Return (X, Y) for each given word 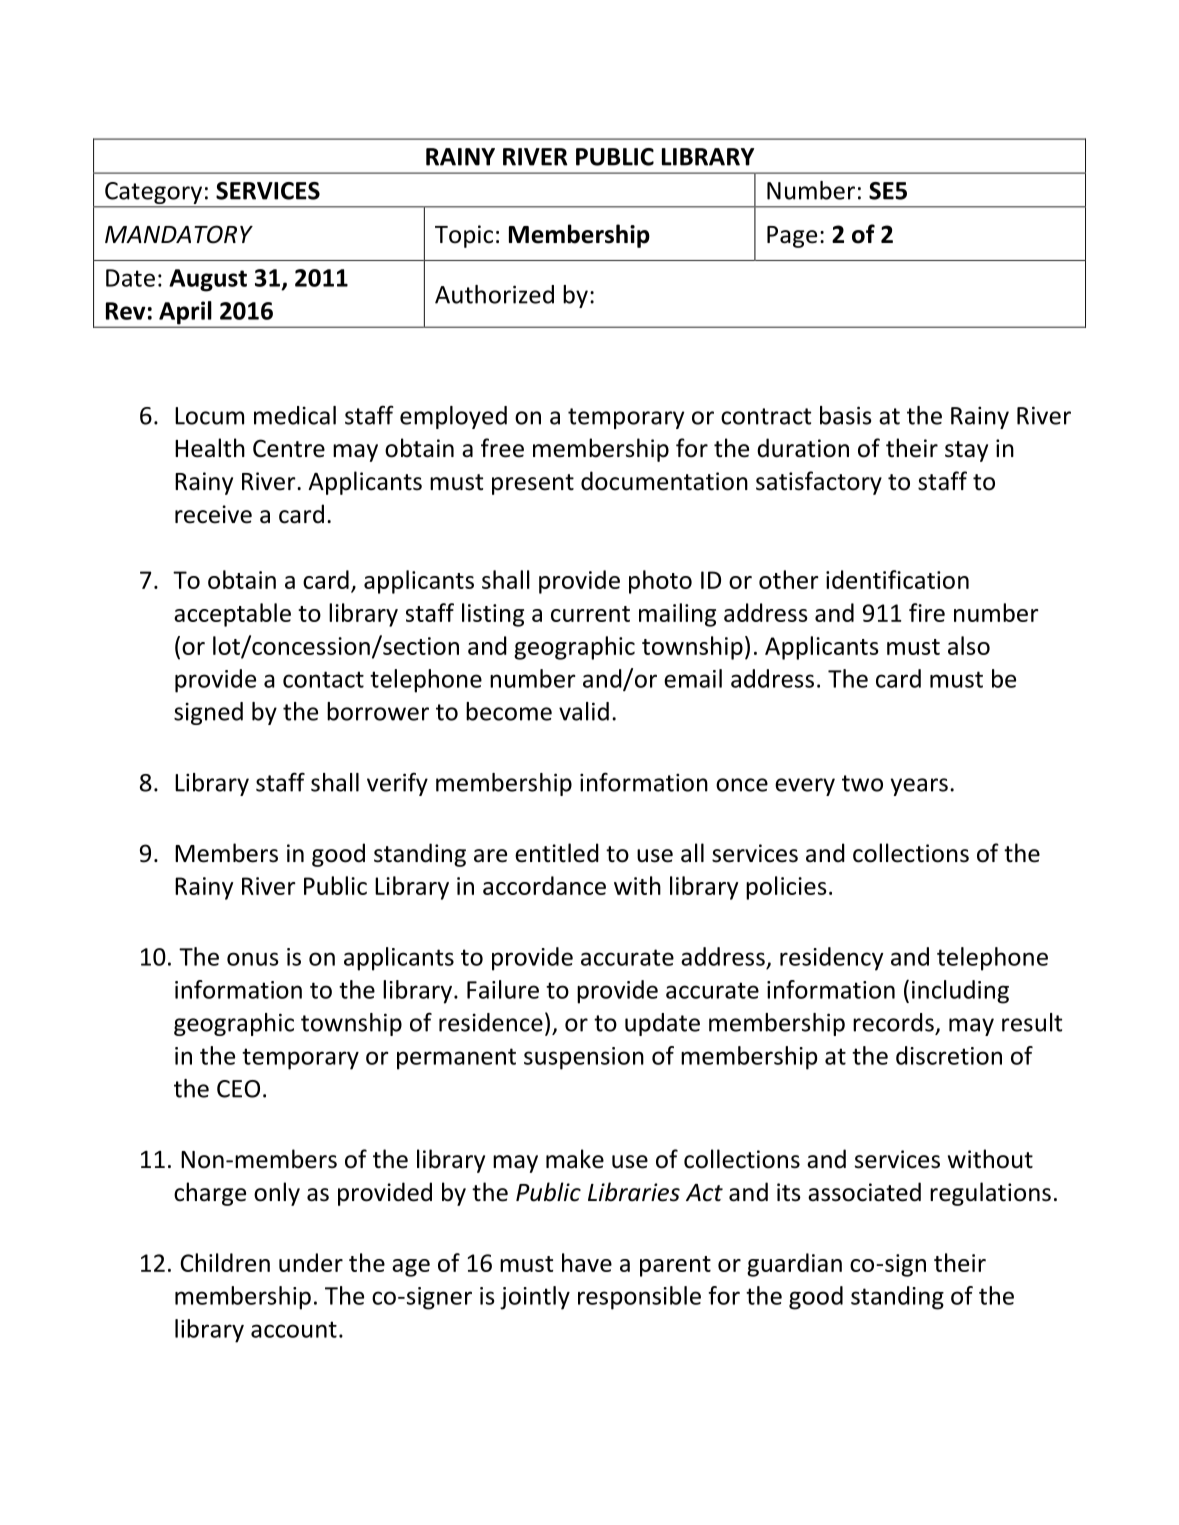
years (919, 787)
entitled (557, 853)
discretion (949, 1055)
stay (966, 451)
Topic (464, 236)
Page (792, 237)
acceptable (232, 615)
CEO (238, 1089)
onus (252, 959)
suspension (584, 1058)
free (502, 448)
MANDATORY (179, 234)
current (590, 614)
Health (210, 448)
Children (225, 1262)
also (969, 645)
